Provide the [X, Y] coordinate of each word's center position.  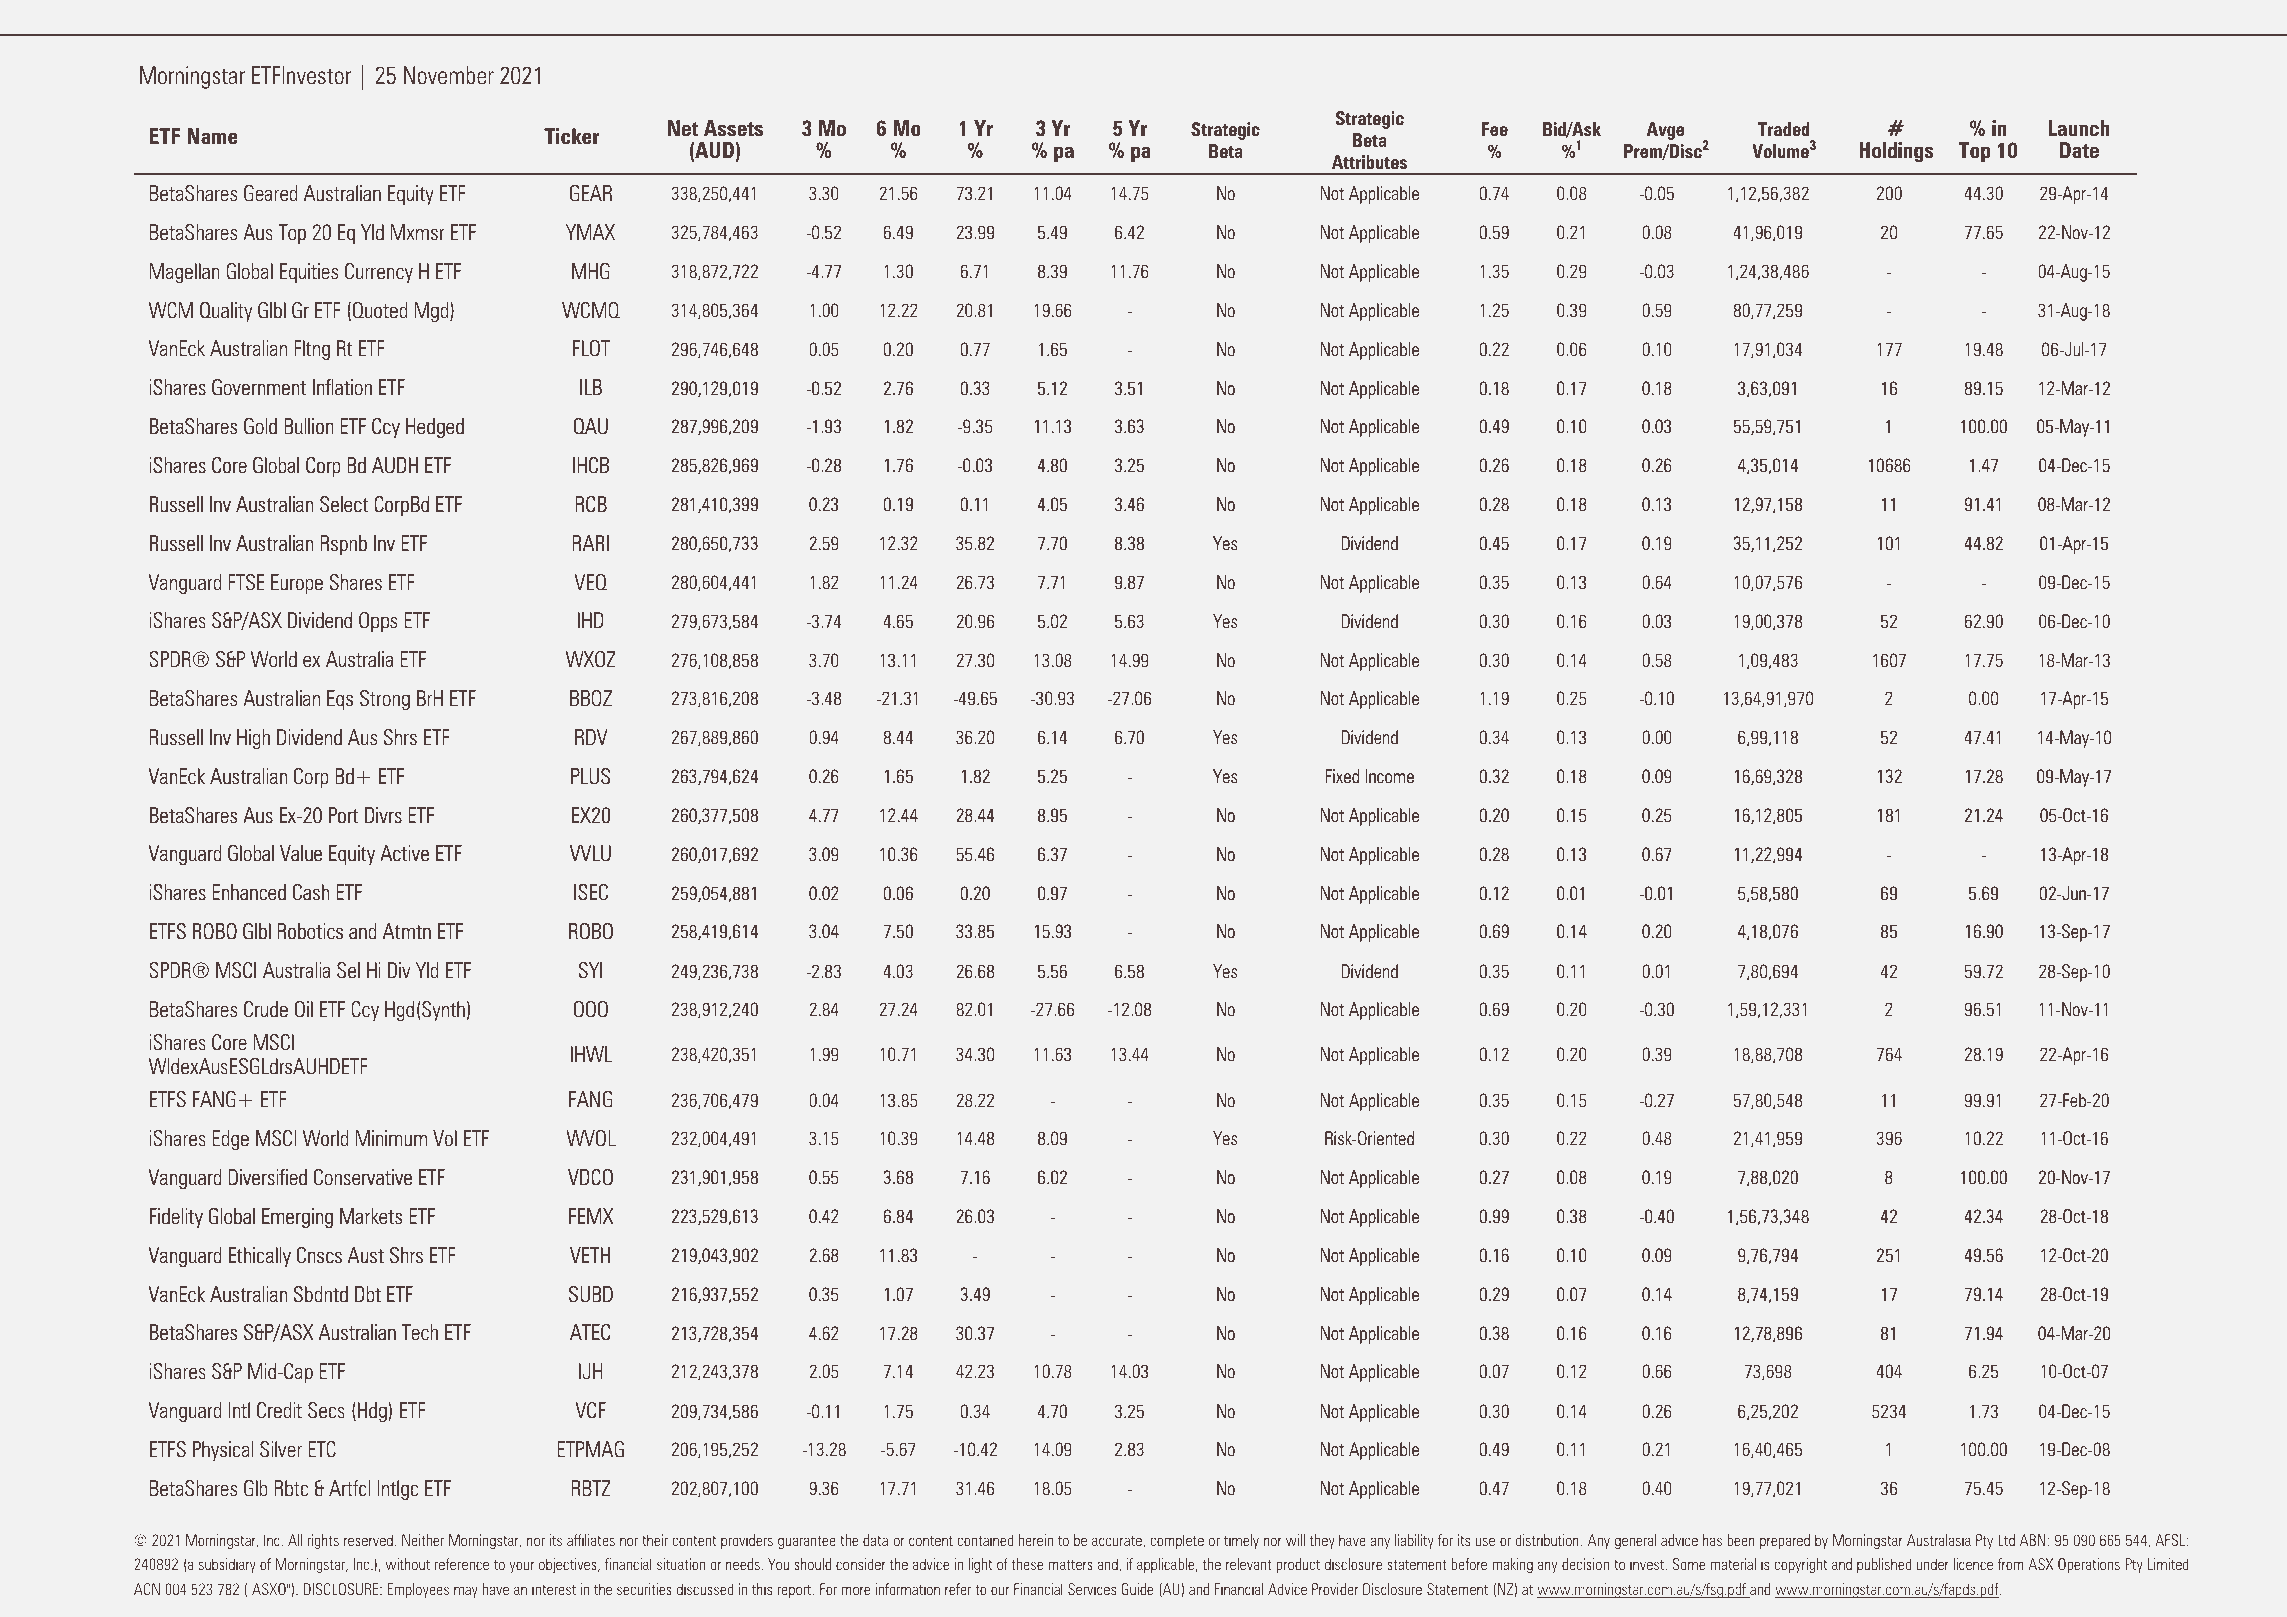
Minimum [391, 1138]
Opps [378, 622]
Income [1390, 776]
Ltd [2006, 1540]
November [449, 75]
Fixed [1342, 776]
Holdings [1896, 152]
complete [1177, 1541]
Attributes [1369, 162]
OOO [591, 1009]
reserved [368, 1540]
